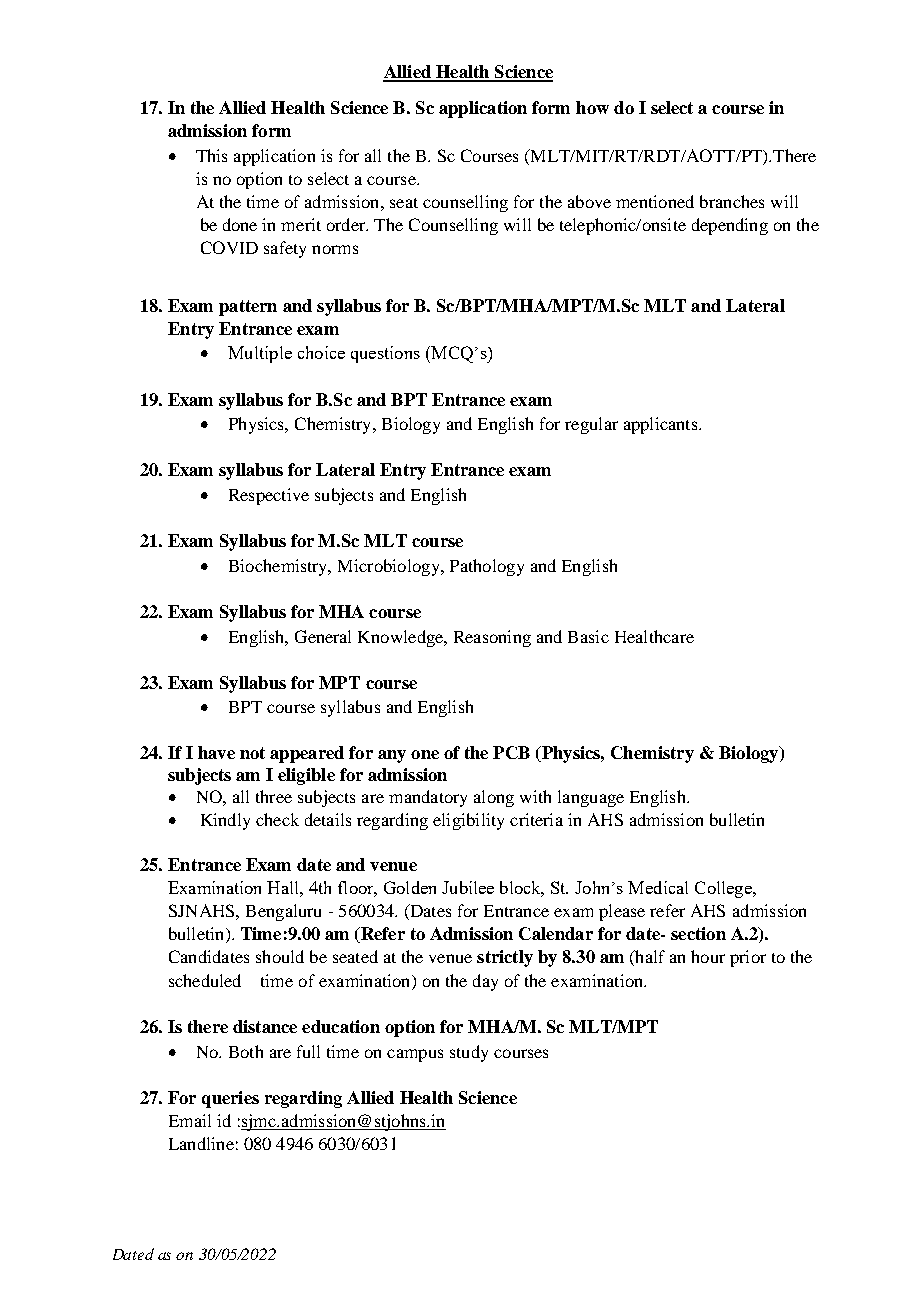 This screenshot has height=1308, width=924. What do you see at coordinates (592, 107) in the screenshot?
I see `how` at bounding box center [592, 107].
